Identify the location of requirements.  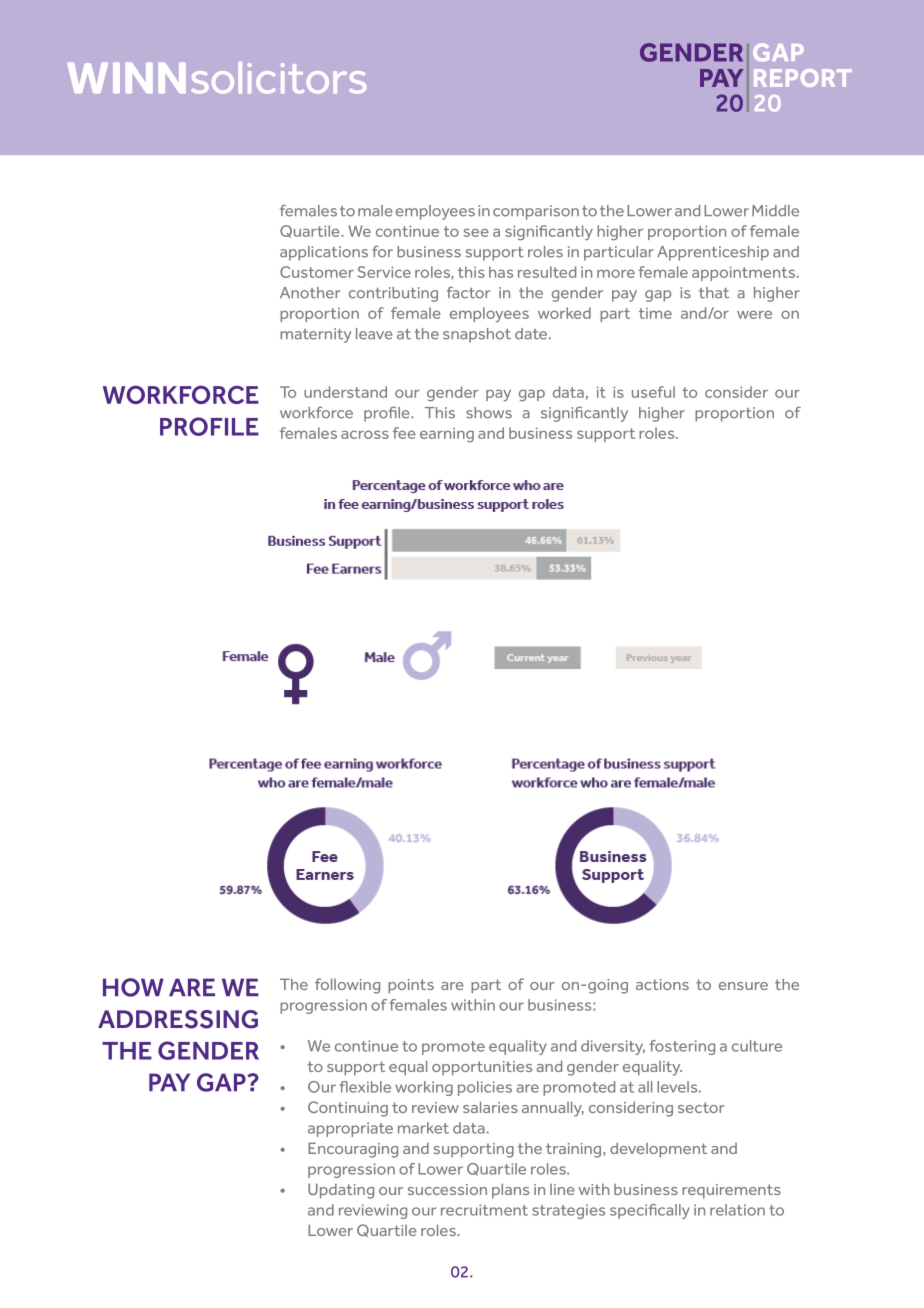
(731, 1191).
